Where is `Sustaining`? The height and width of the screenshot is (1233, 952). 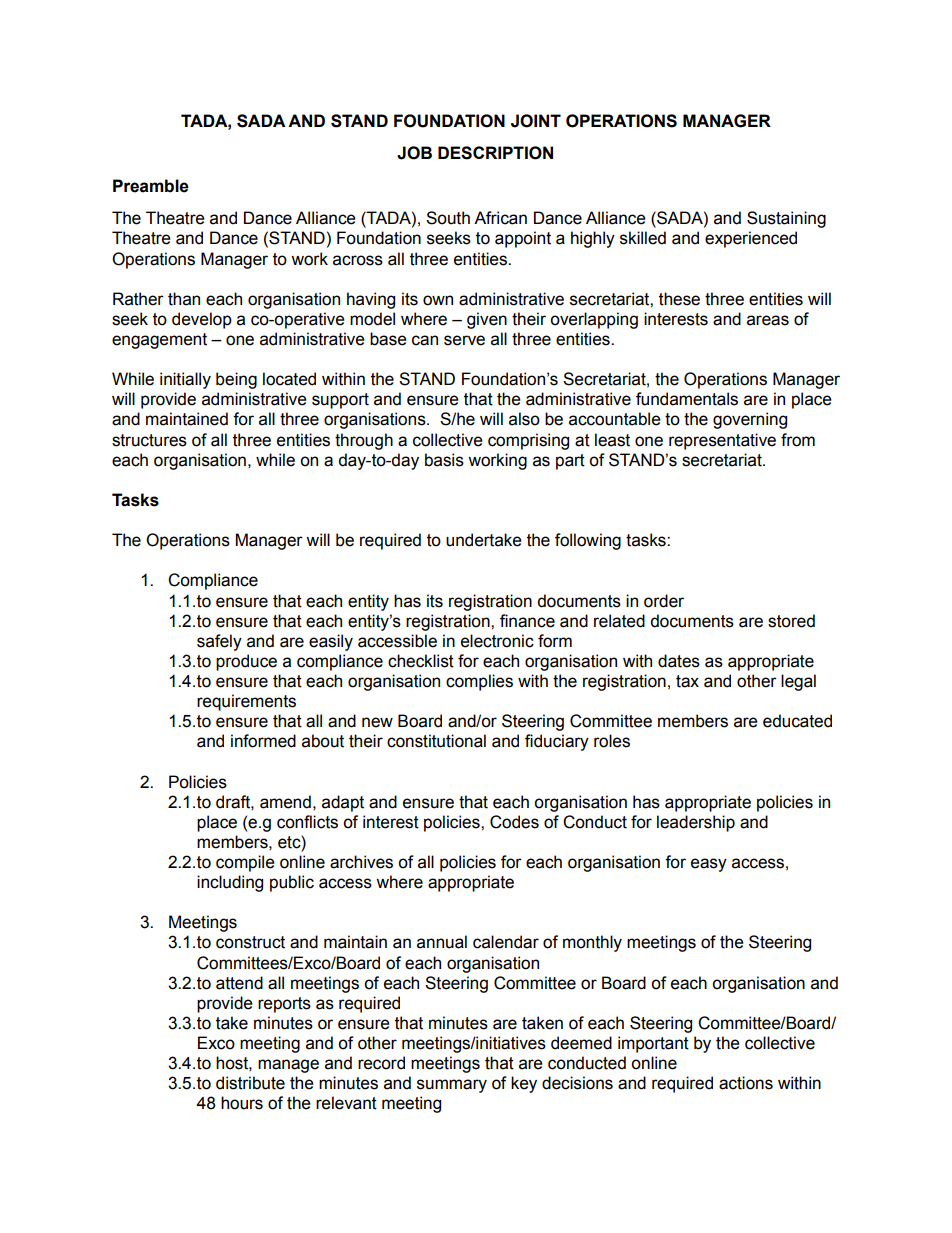
Sustaining is located at coordinates (786, 219).
